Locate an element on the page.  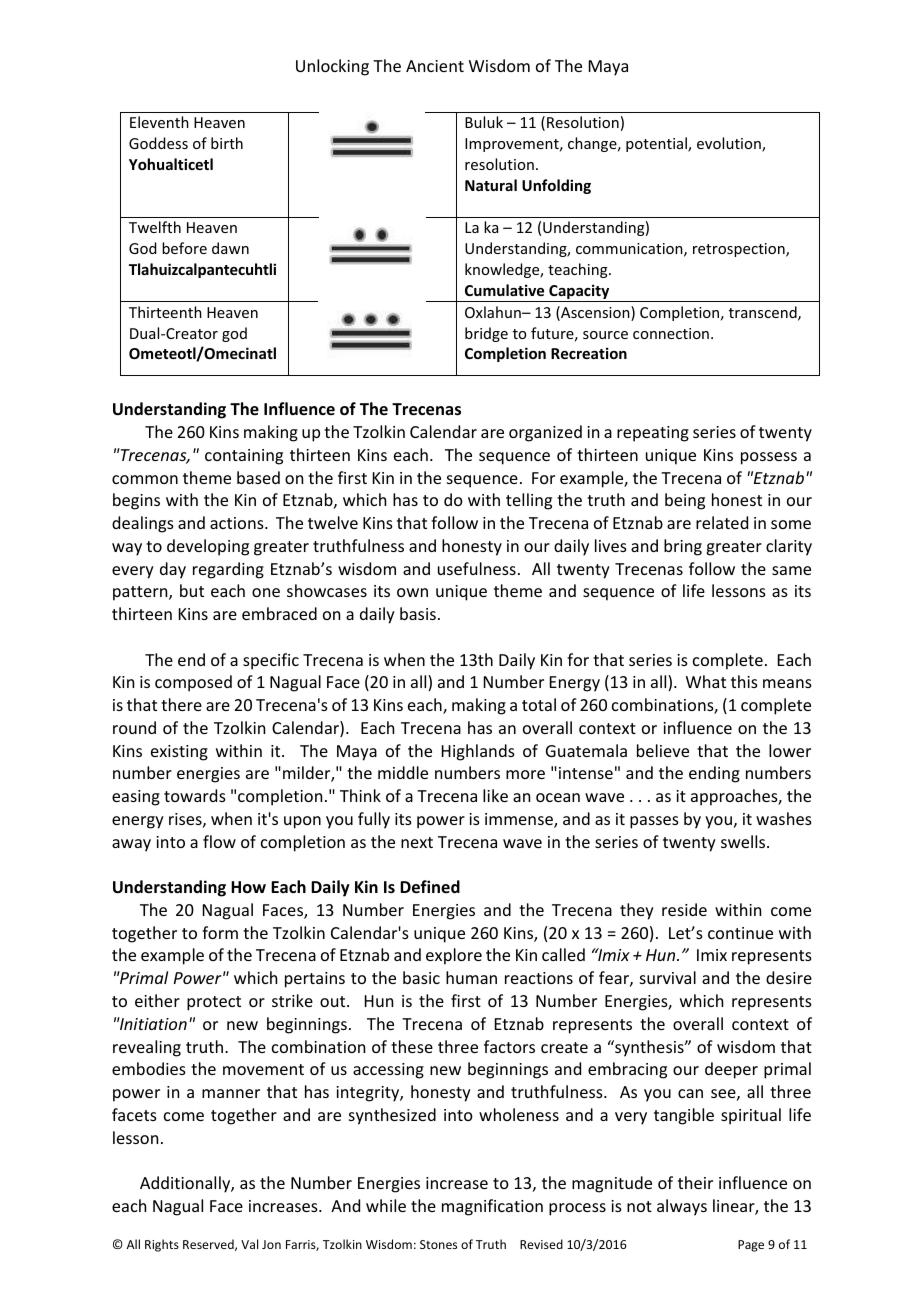
Ancient is located at coordinates (435, 66).
